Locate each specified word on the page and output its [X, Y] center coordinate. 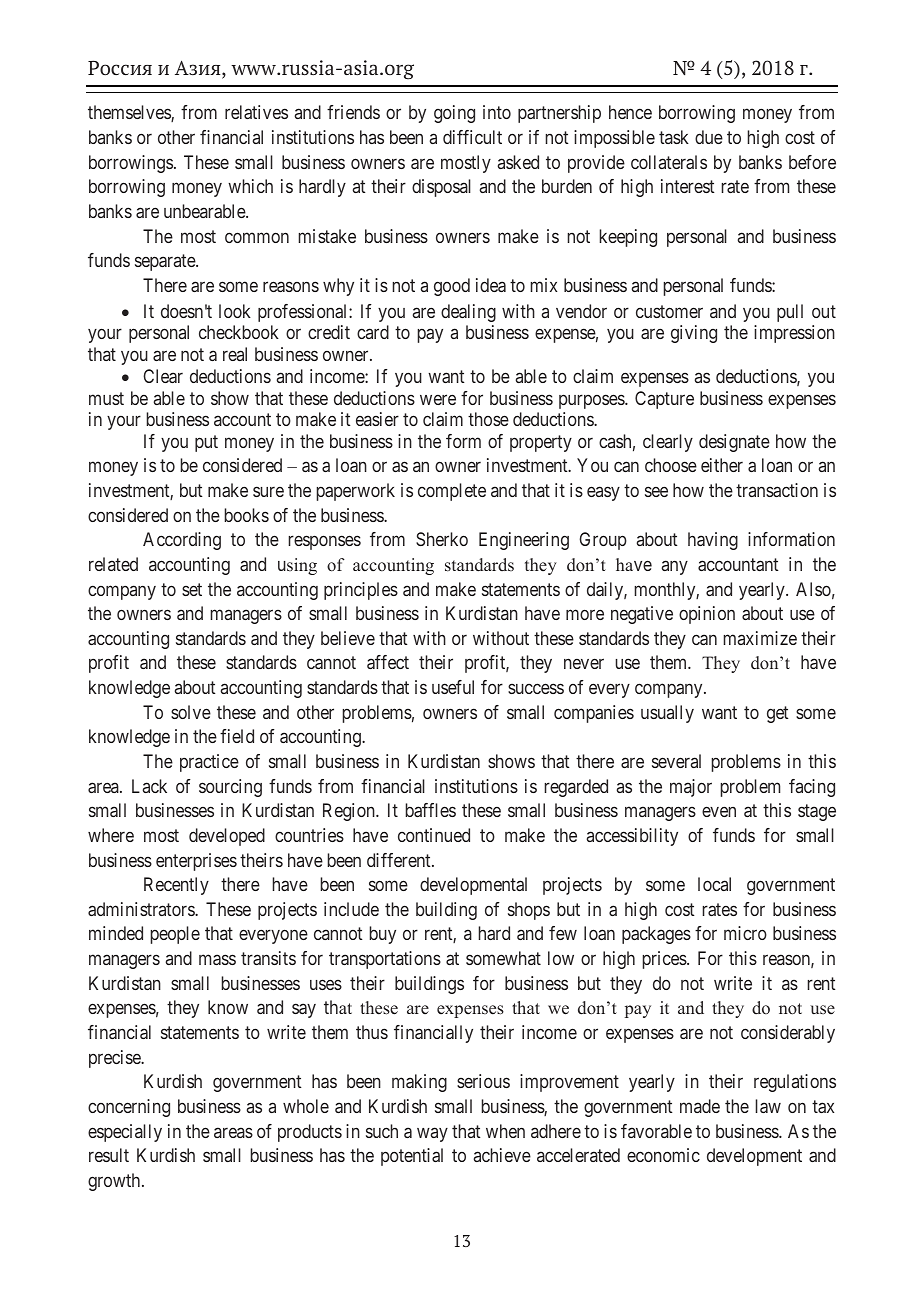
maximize [760, 638]
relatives [256, 112]
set [192, 589]
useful [453, 687]
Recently [176, 886]
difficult [472, 137]
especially [125, 1133]
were [438, 399]
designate [734, 443]
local [714, 884]
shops [529, 911]
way [432, 1134]
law [768, 1106]
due [709, 137]
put [206, 443]
